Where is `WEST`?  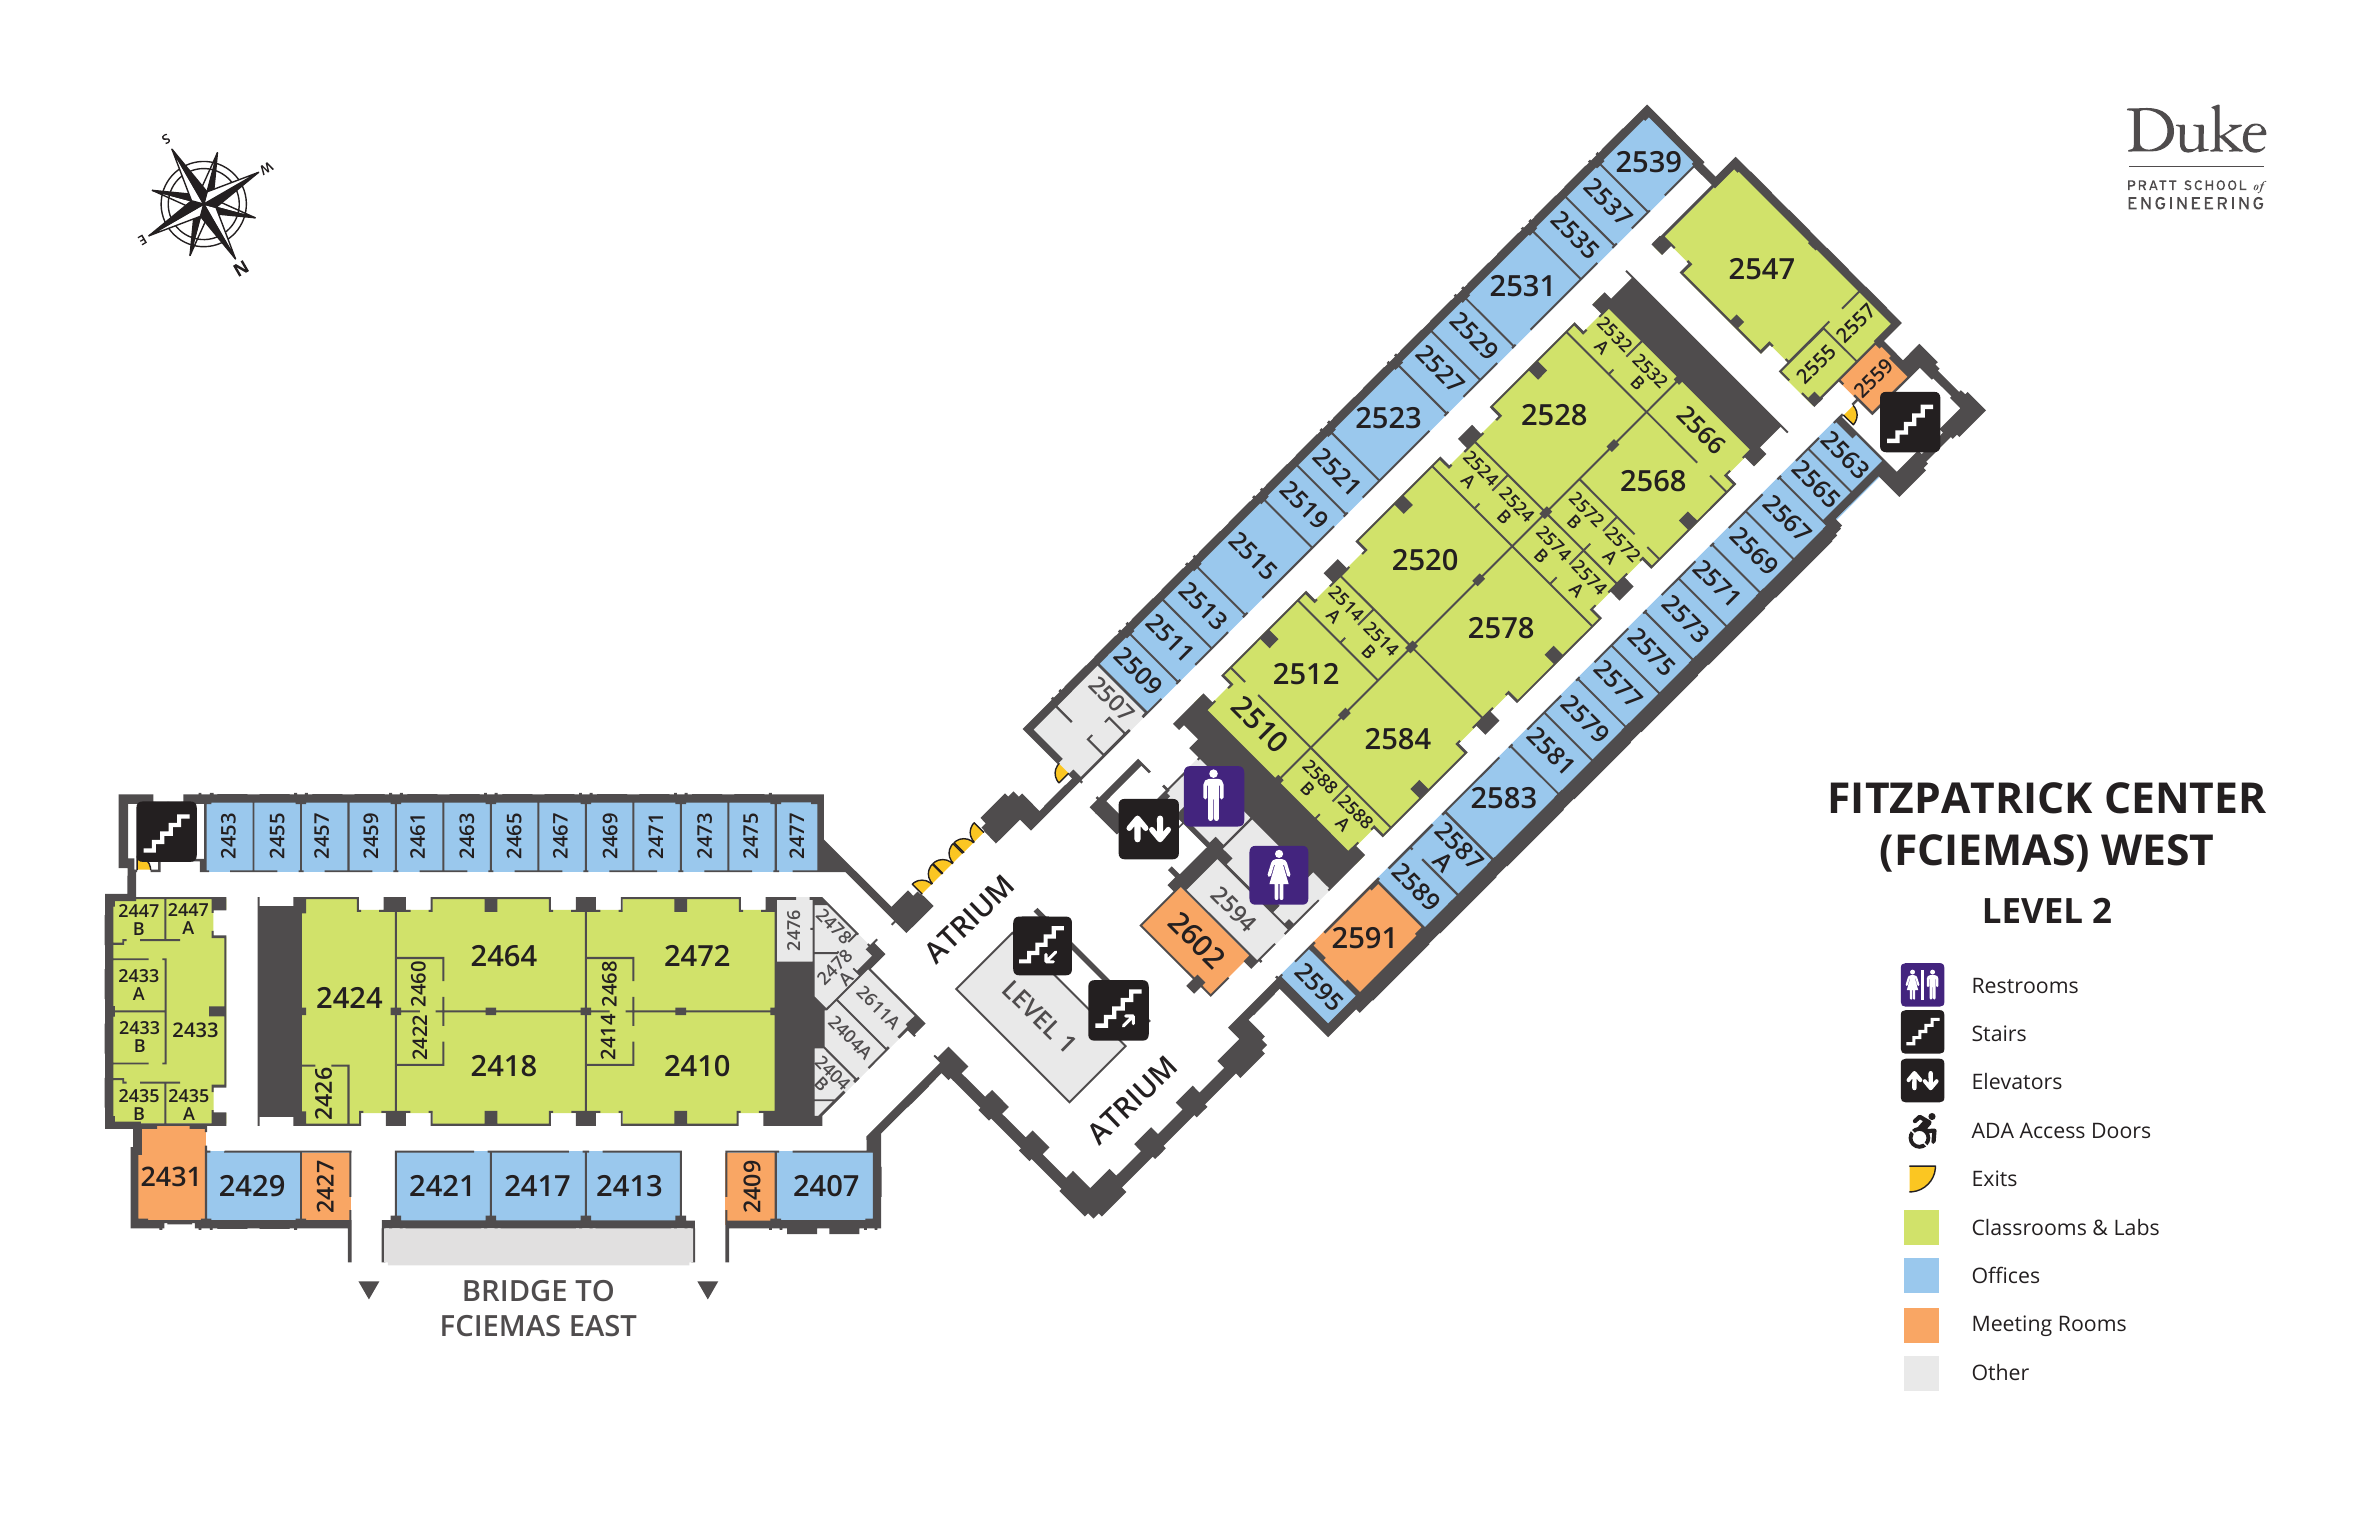 WEST is located at coordinates (2157, 850).
